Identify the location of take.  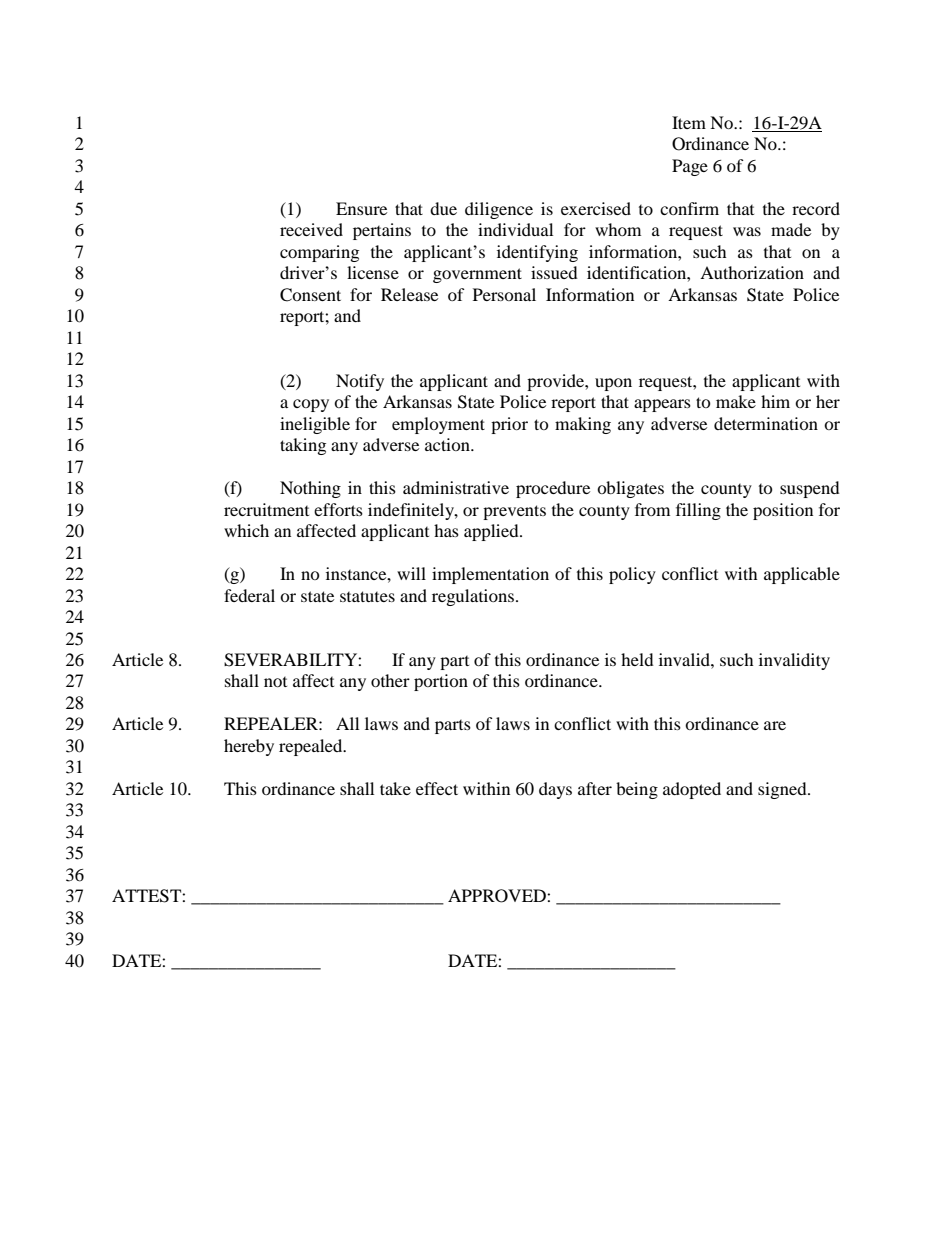
(395, 788).
